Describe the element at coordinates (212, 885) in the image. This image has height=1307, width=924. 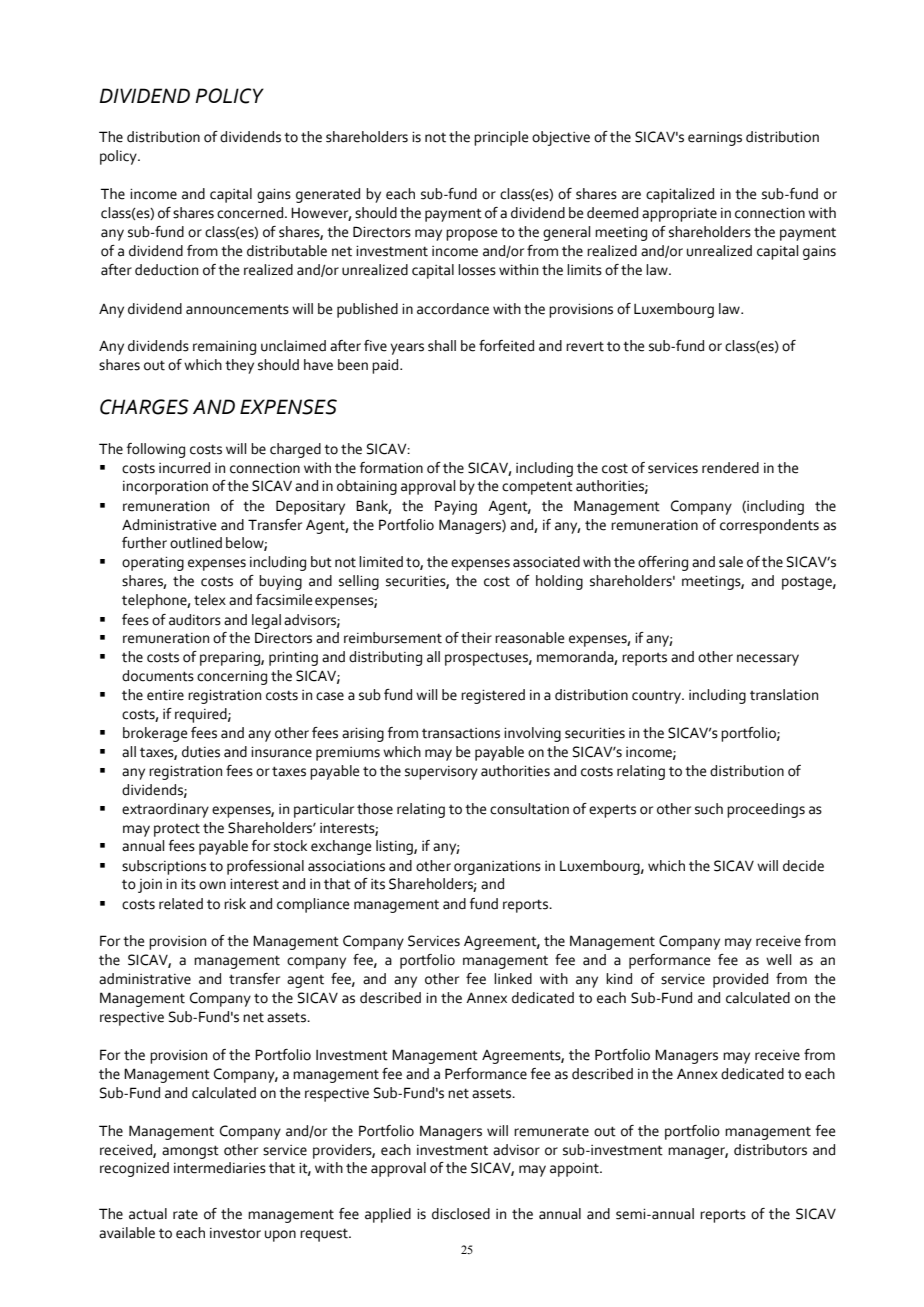
I see `own` at that location.
